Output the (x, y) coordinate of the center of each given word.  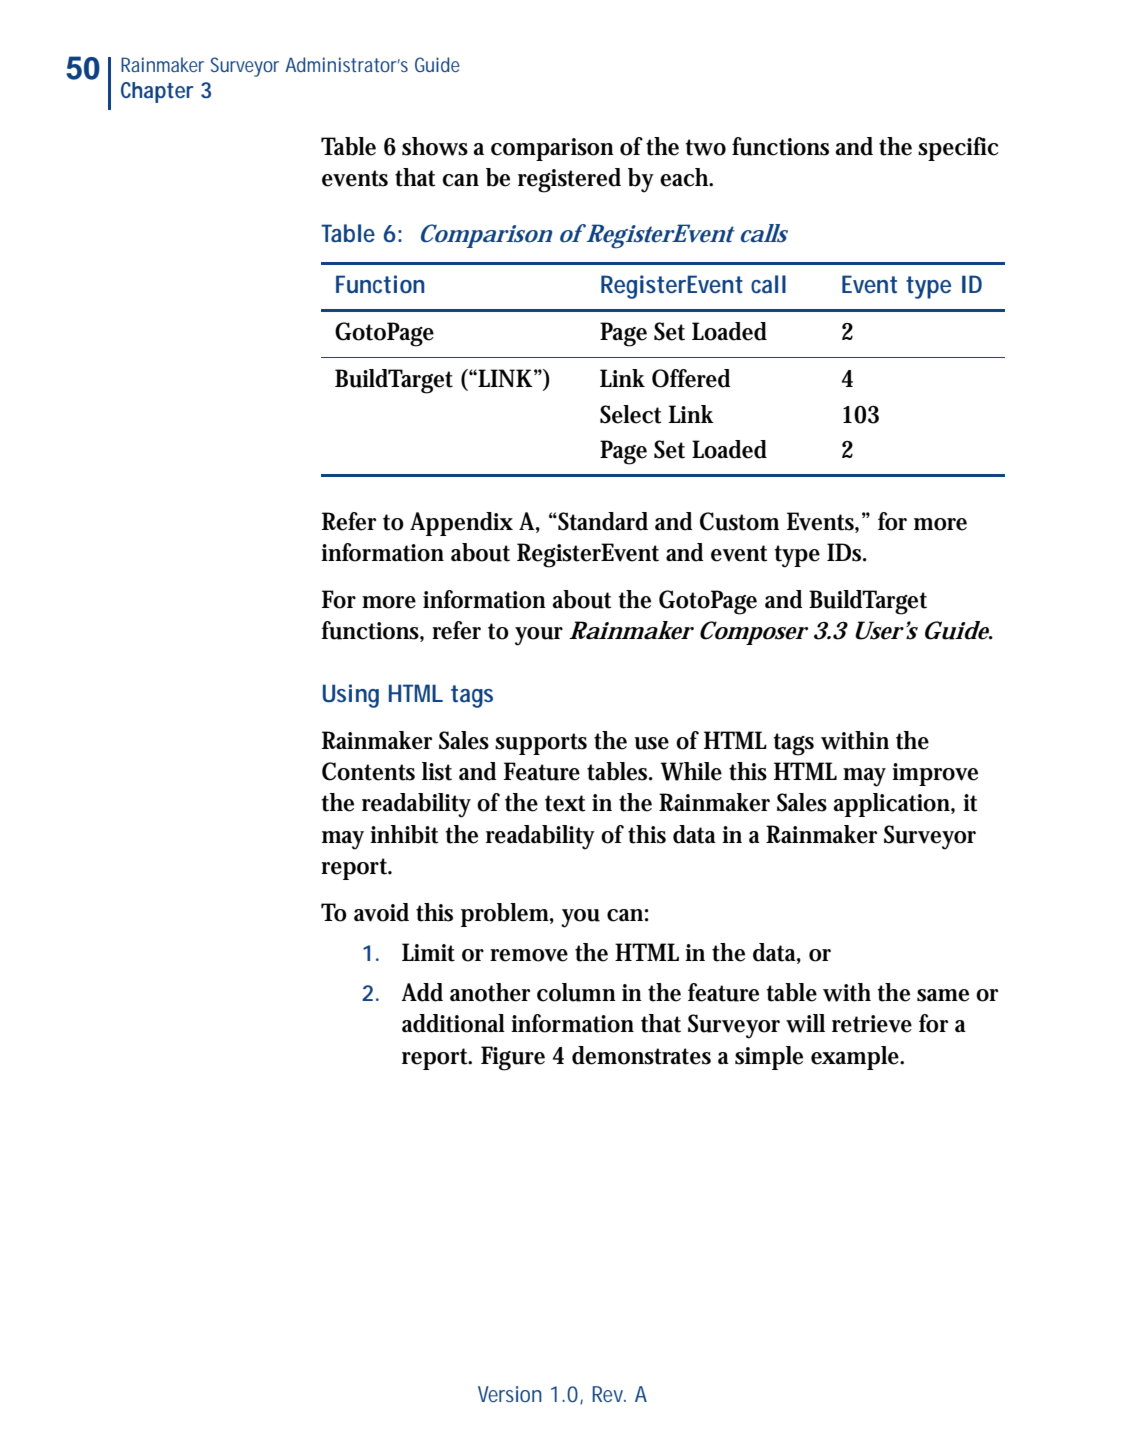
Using (351, 696)
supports (541, 744)
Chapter (157, 92)
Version (510, 1394)
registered (569, 180)
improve (935, 774)
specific (958, 149)
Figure (513, 1058)
